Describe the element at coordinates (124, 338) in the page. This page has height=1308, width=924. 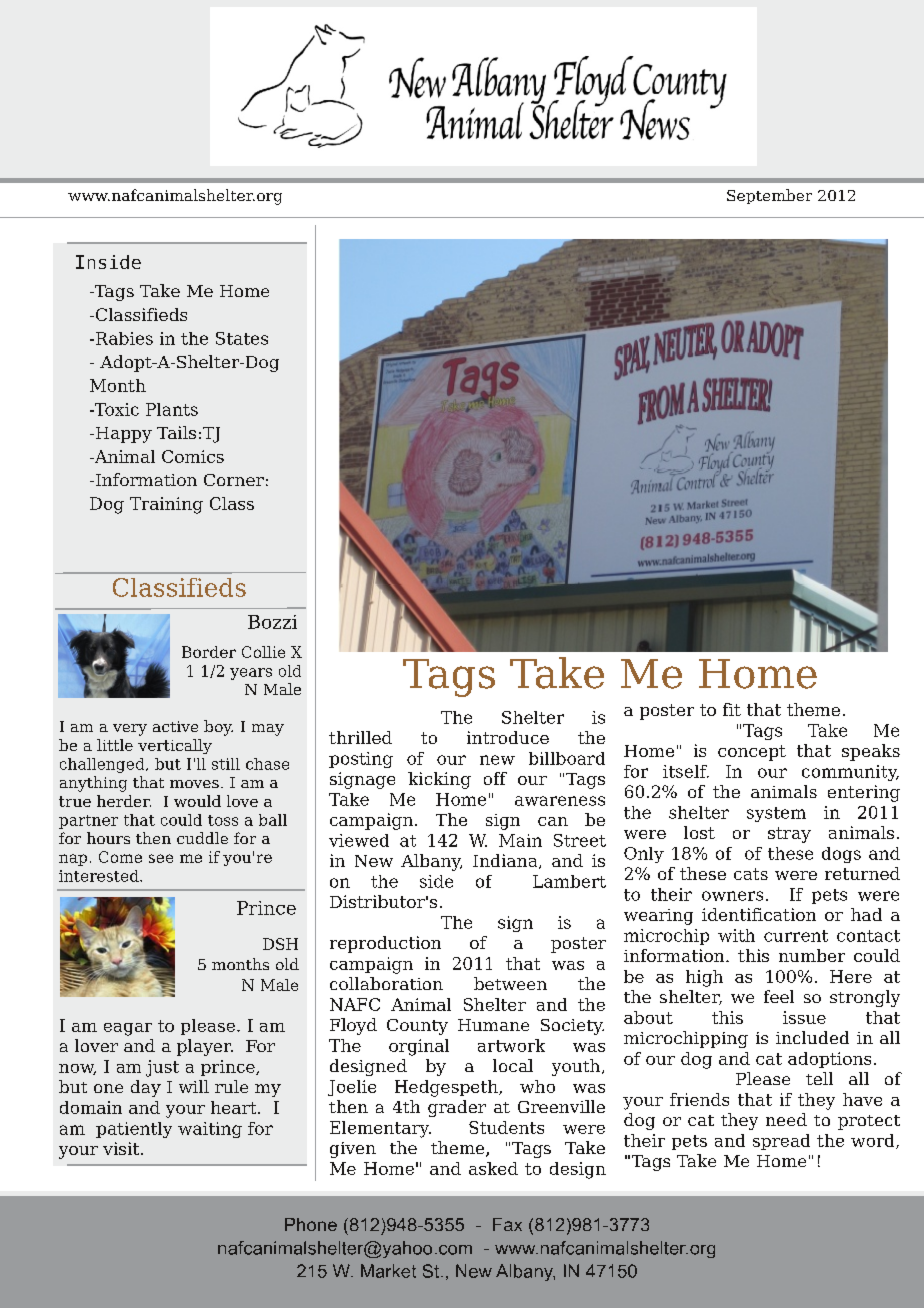
I see `Rabies` at that location.
